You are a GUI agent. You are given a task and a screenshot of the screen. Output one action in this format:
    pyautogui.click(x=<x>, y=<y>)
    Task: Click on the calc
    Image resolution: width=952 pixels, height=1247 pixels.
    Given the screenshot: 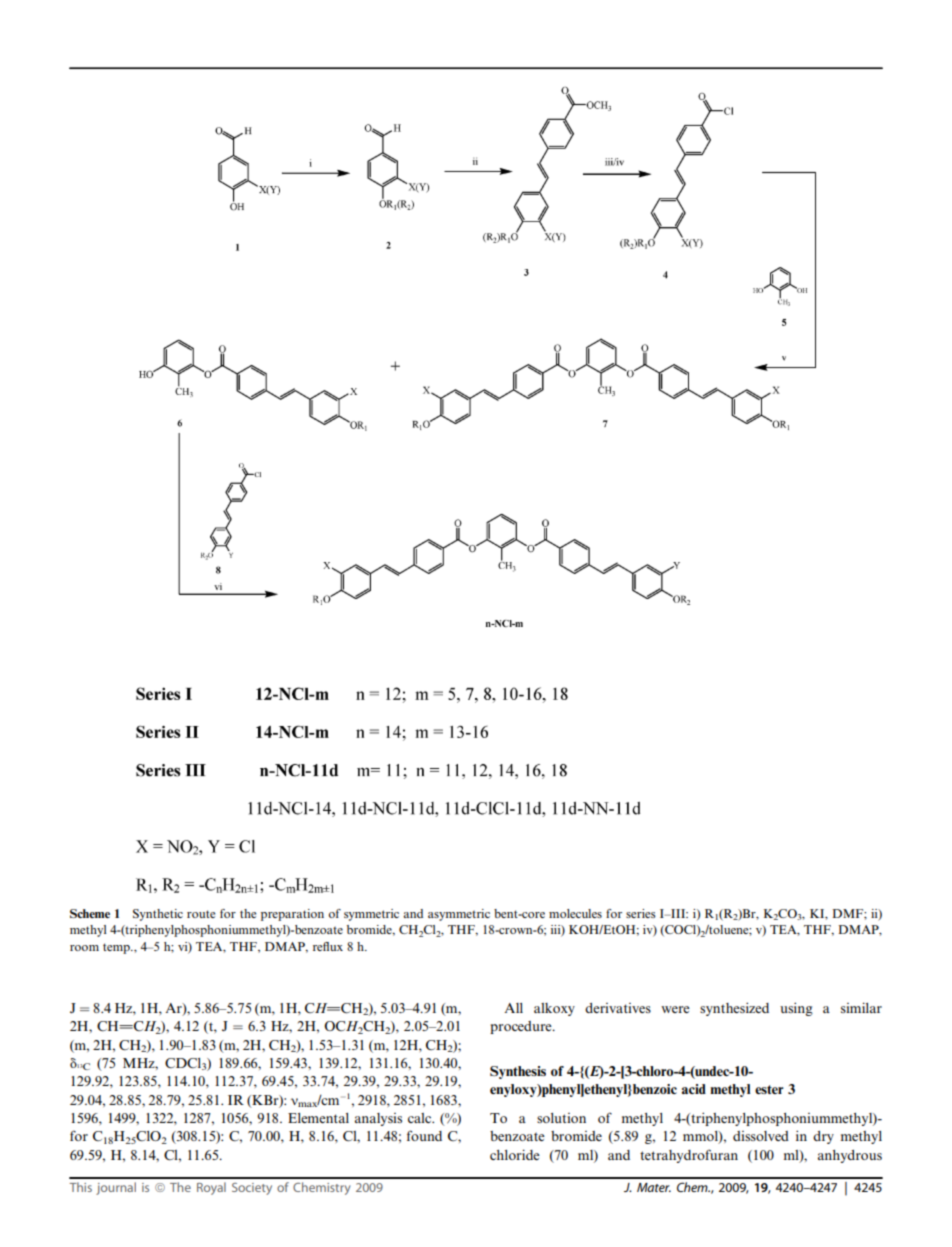 What is the action you would take?
    pyautogui.click(x=421, y=1118)
